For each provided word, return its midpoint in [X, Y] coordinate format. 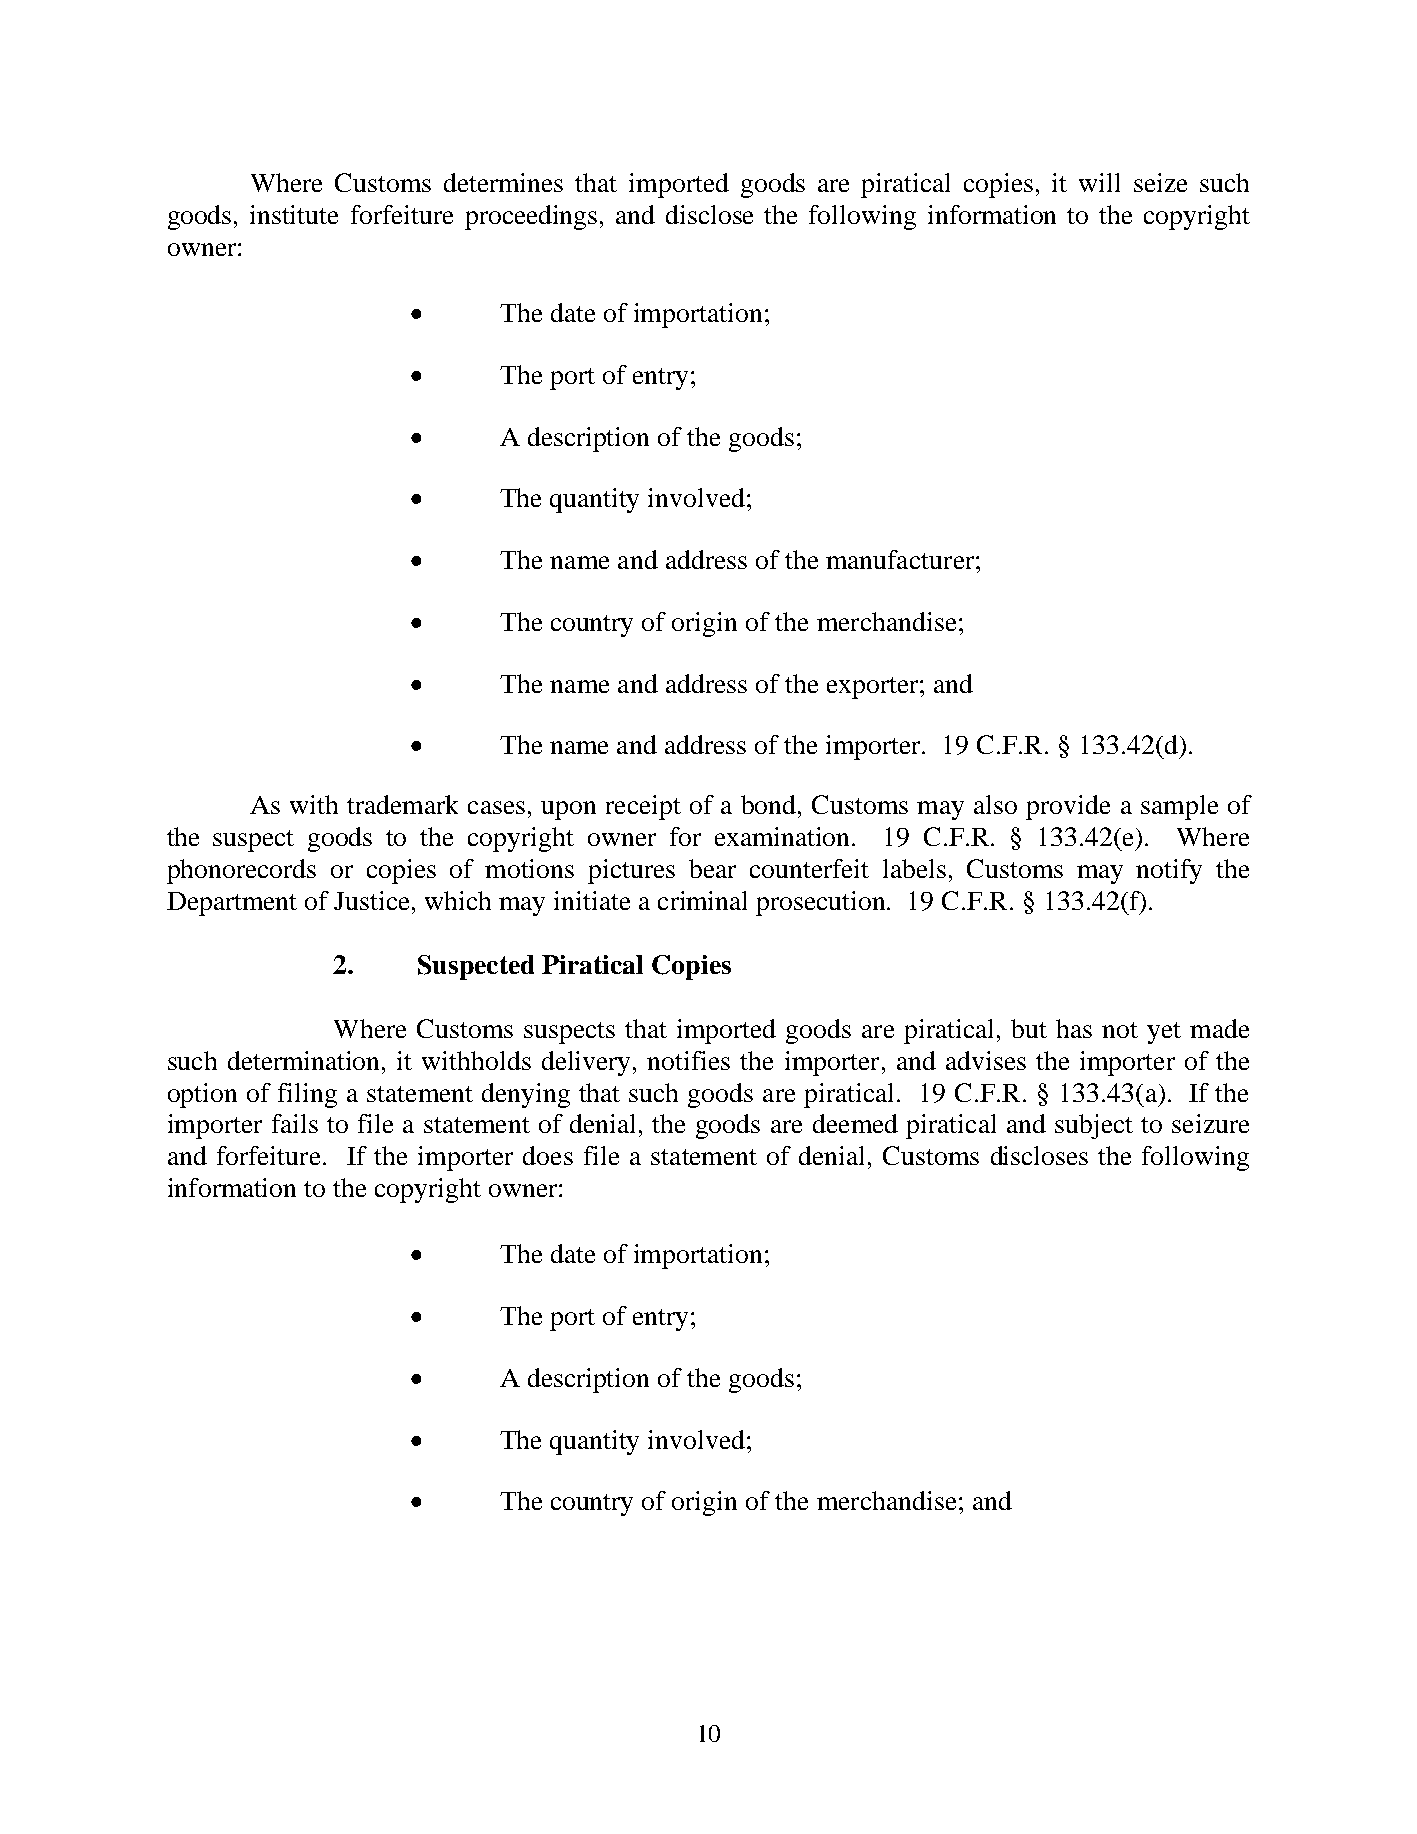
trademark [402, 804]
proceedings [531, 217]
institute [294, 214]
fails [295, 1123]
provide [1068, 807]
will [1099, 182]
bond [770, 804]
